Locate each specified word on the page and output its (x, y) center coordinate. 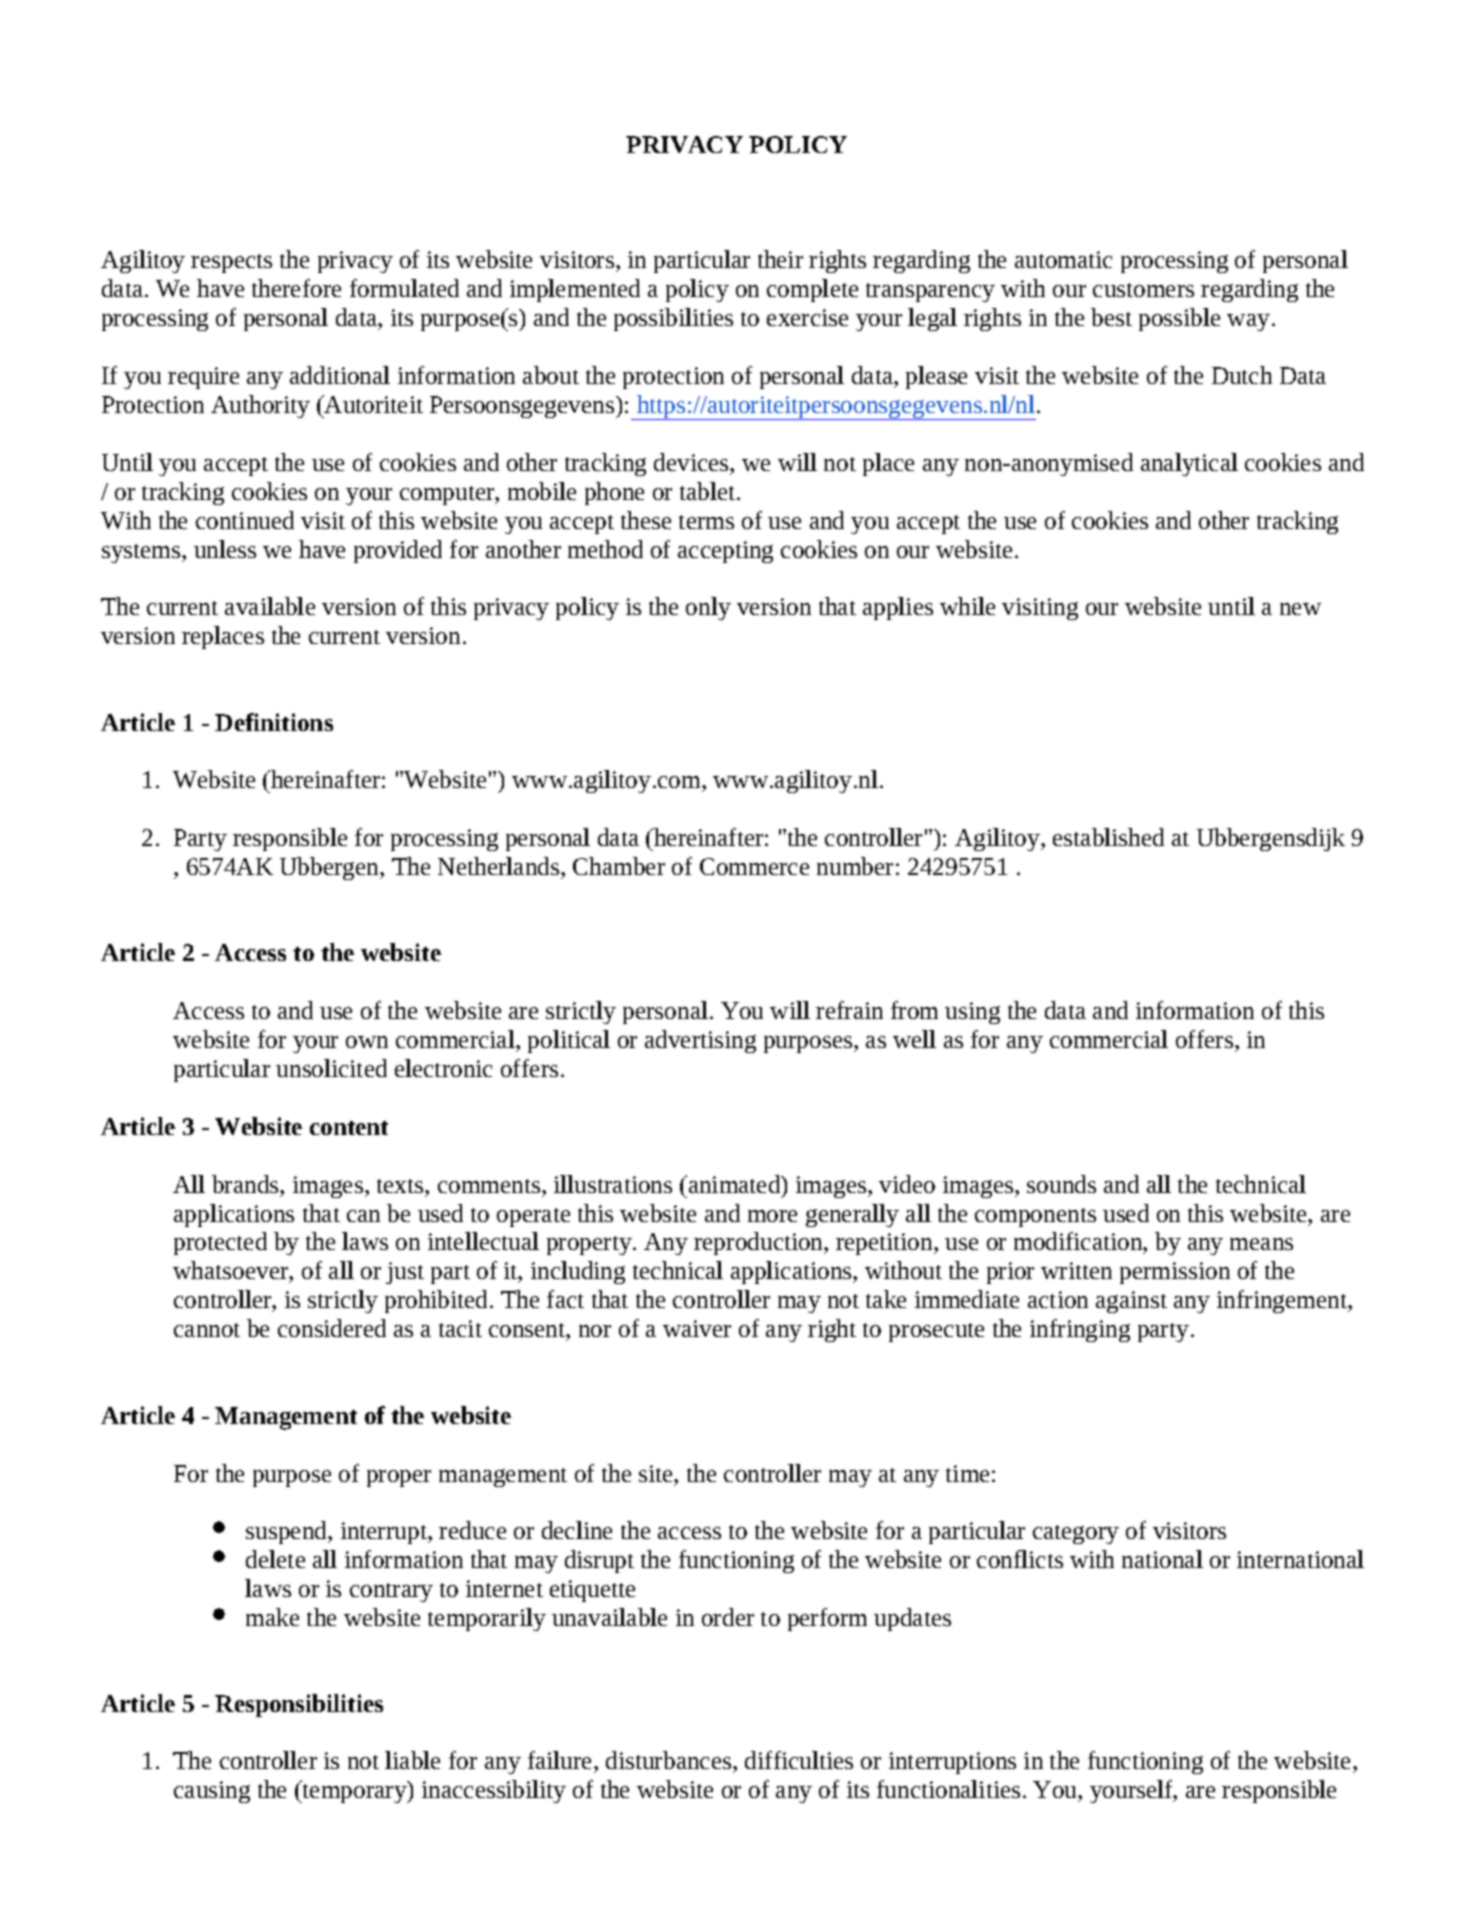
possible (1179, 319)
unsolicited (331, 1068)
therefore (296, 288)
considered (332, 1328)
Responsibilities (299, 1705)
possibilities (673, 319)
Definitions (274, 722)
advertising (700, 1041)
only (708, 608)
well (914, 1039)
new (1300, 609)
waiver (697, 1328)
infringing (1080, 1330)
